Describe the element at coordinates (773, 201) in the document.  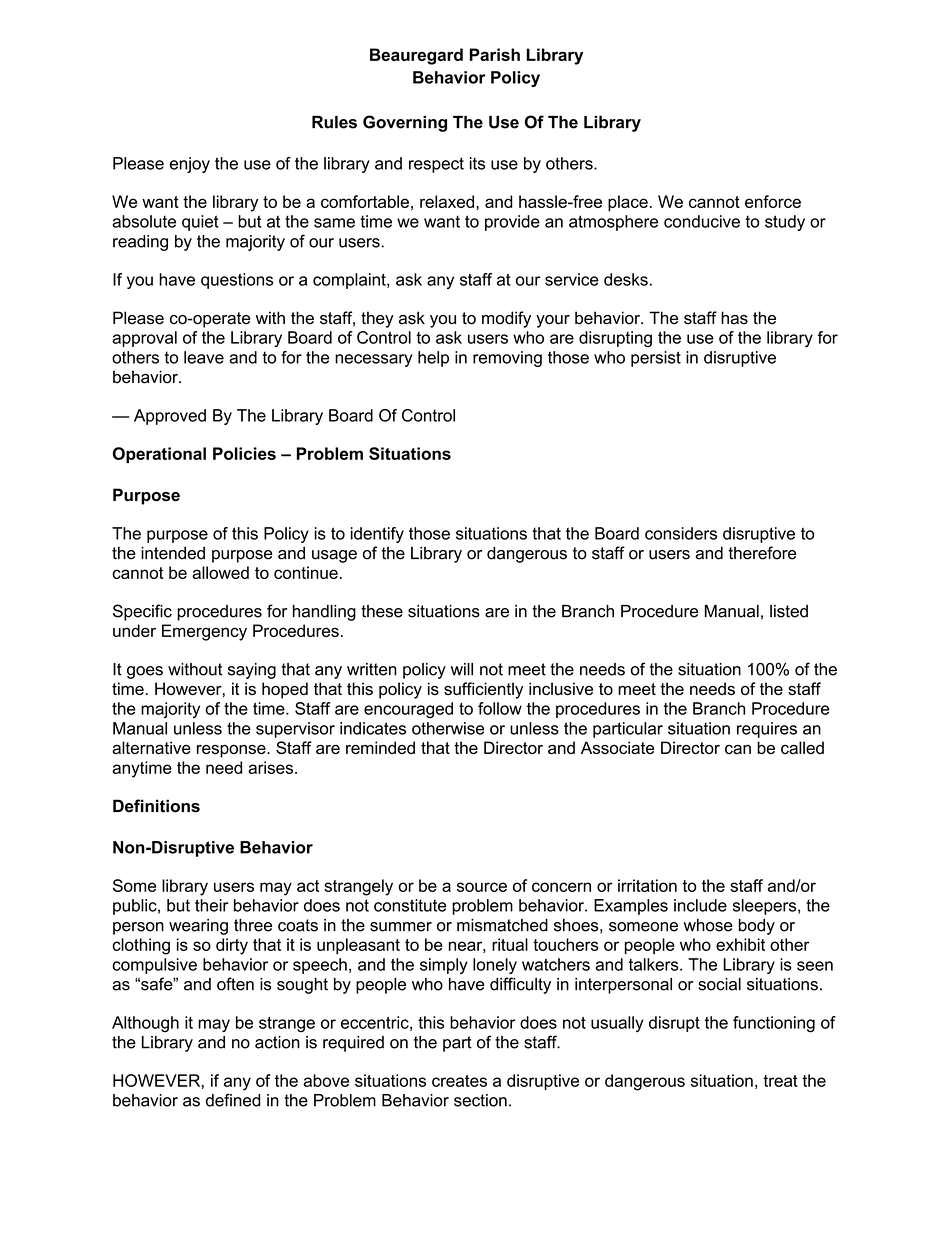
I see `enforce` at that location.
